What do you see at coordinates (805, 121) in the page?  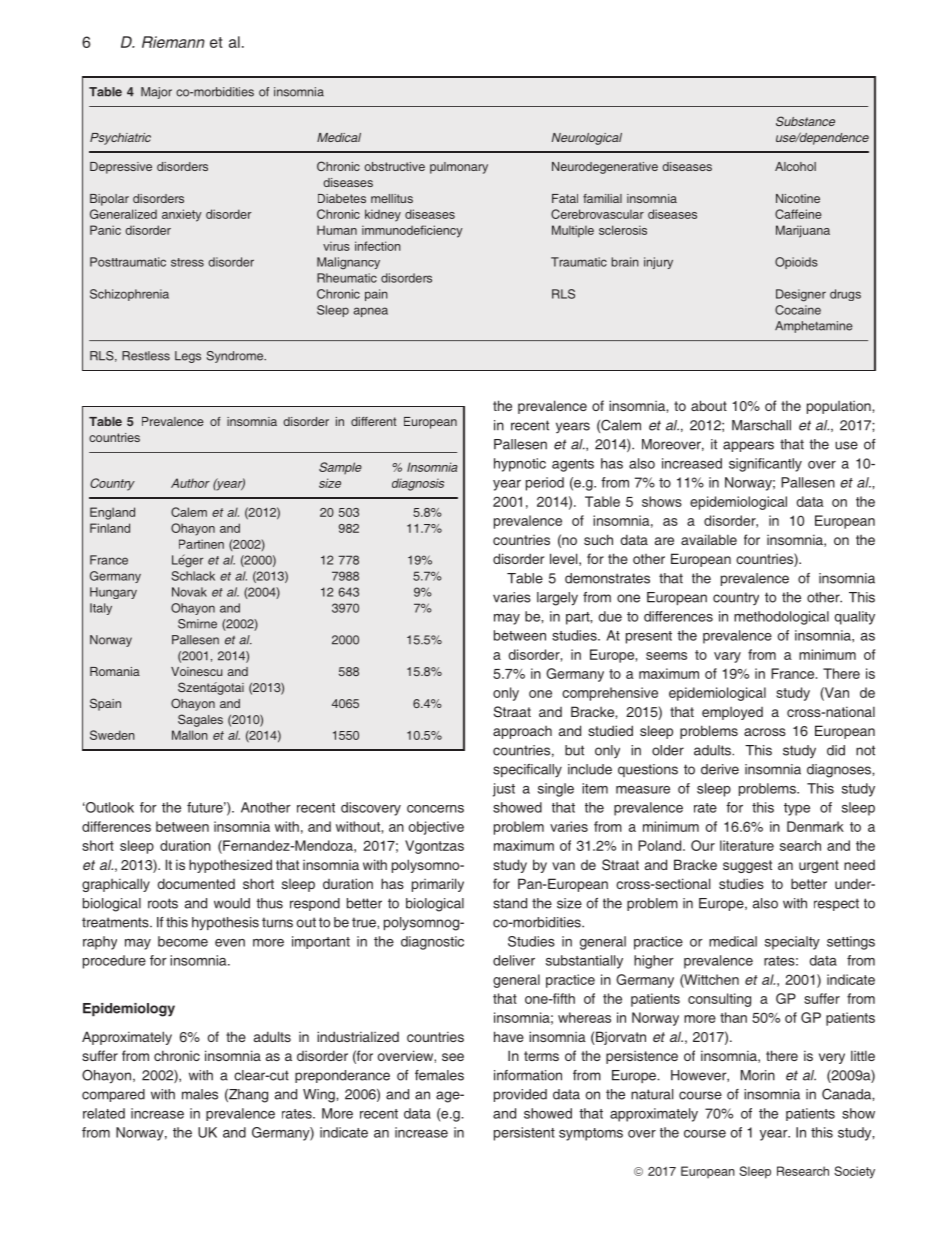 I see `Substance` at bounding box center [805, 121].
